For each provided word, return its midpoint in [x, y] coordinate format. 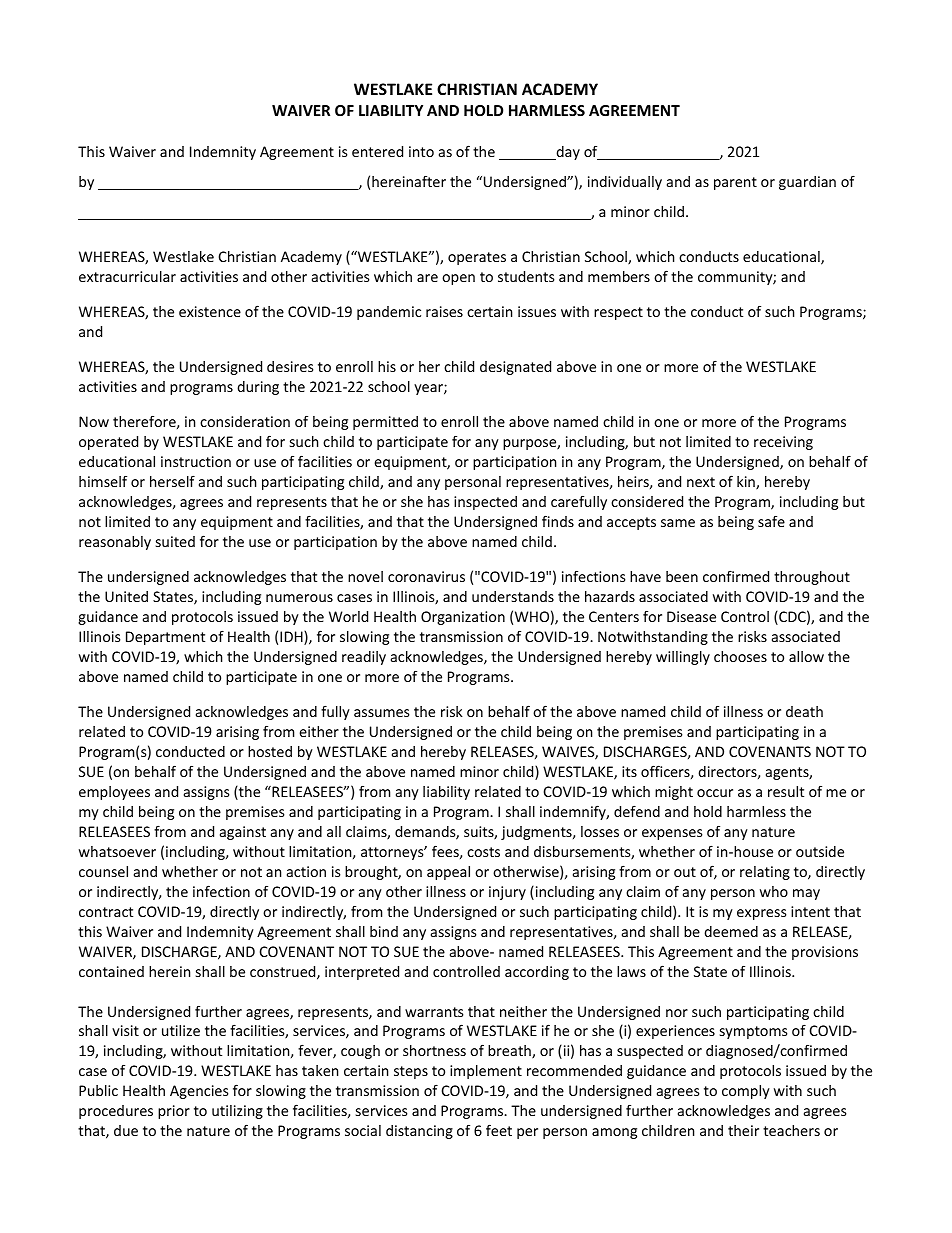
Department [165, 638]
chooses [740, 656]
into [421, 151]
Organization [463, 618]
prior [174, 1112]
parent [735, 183]
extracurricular [127, 276]
